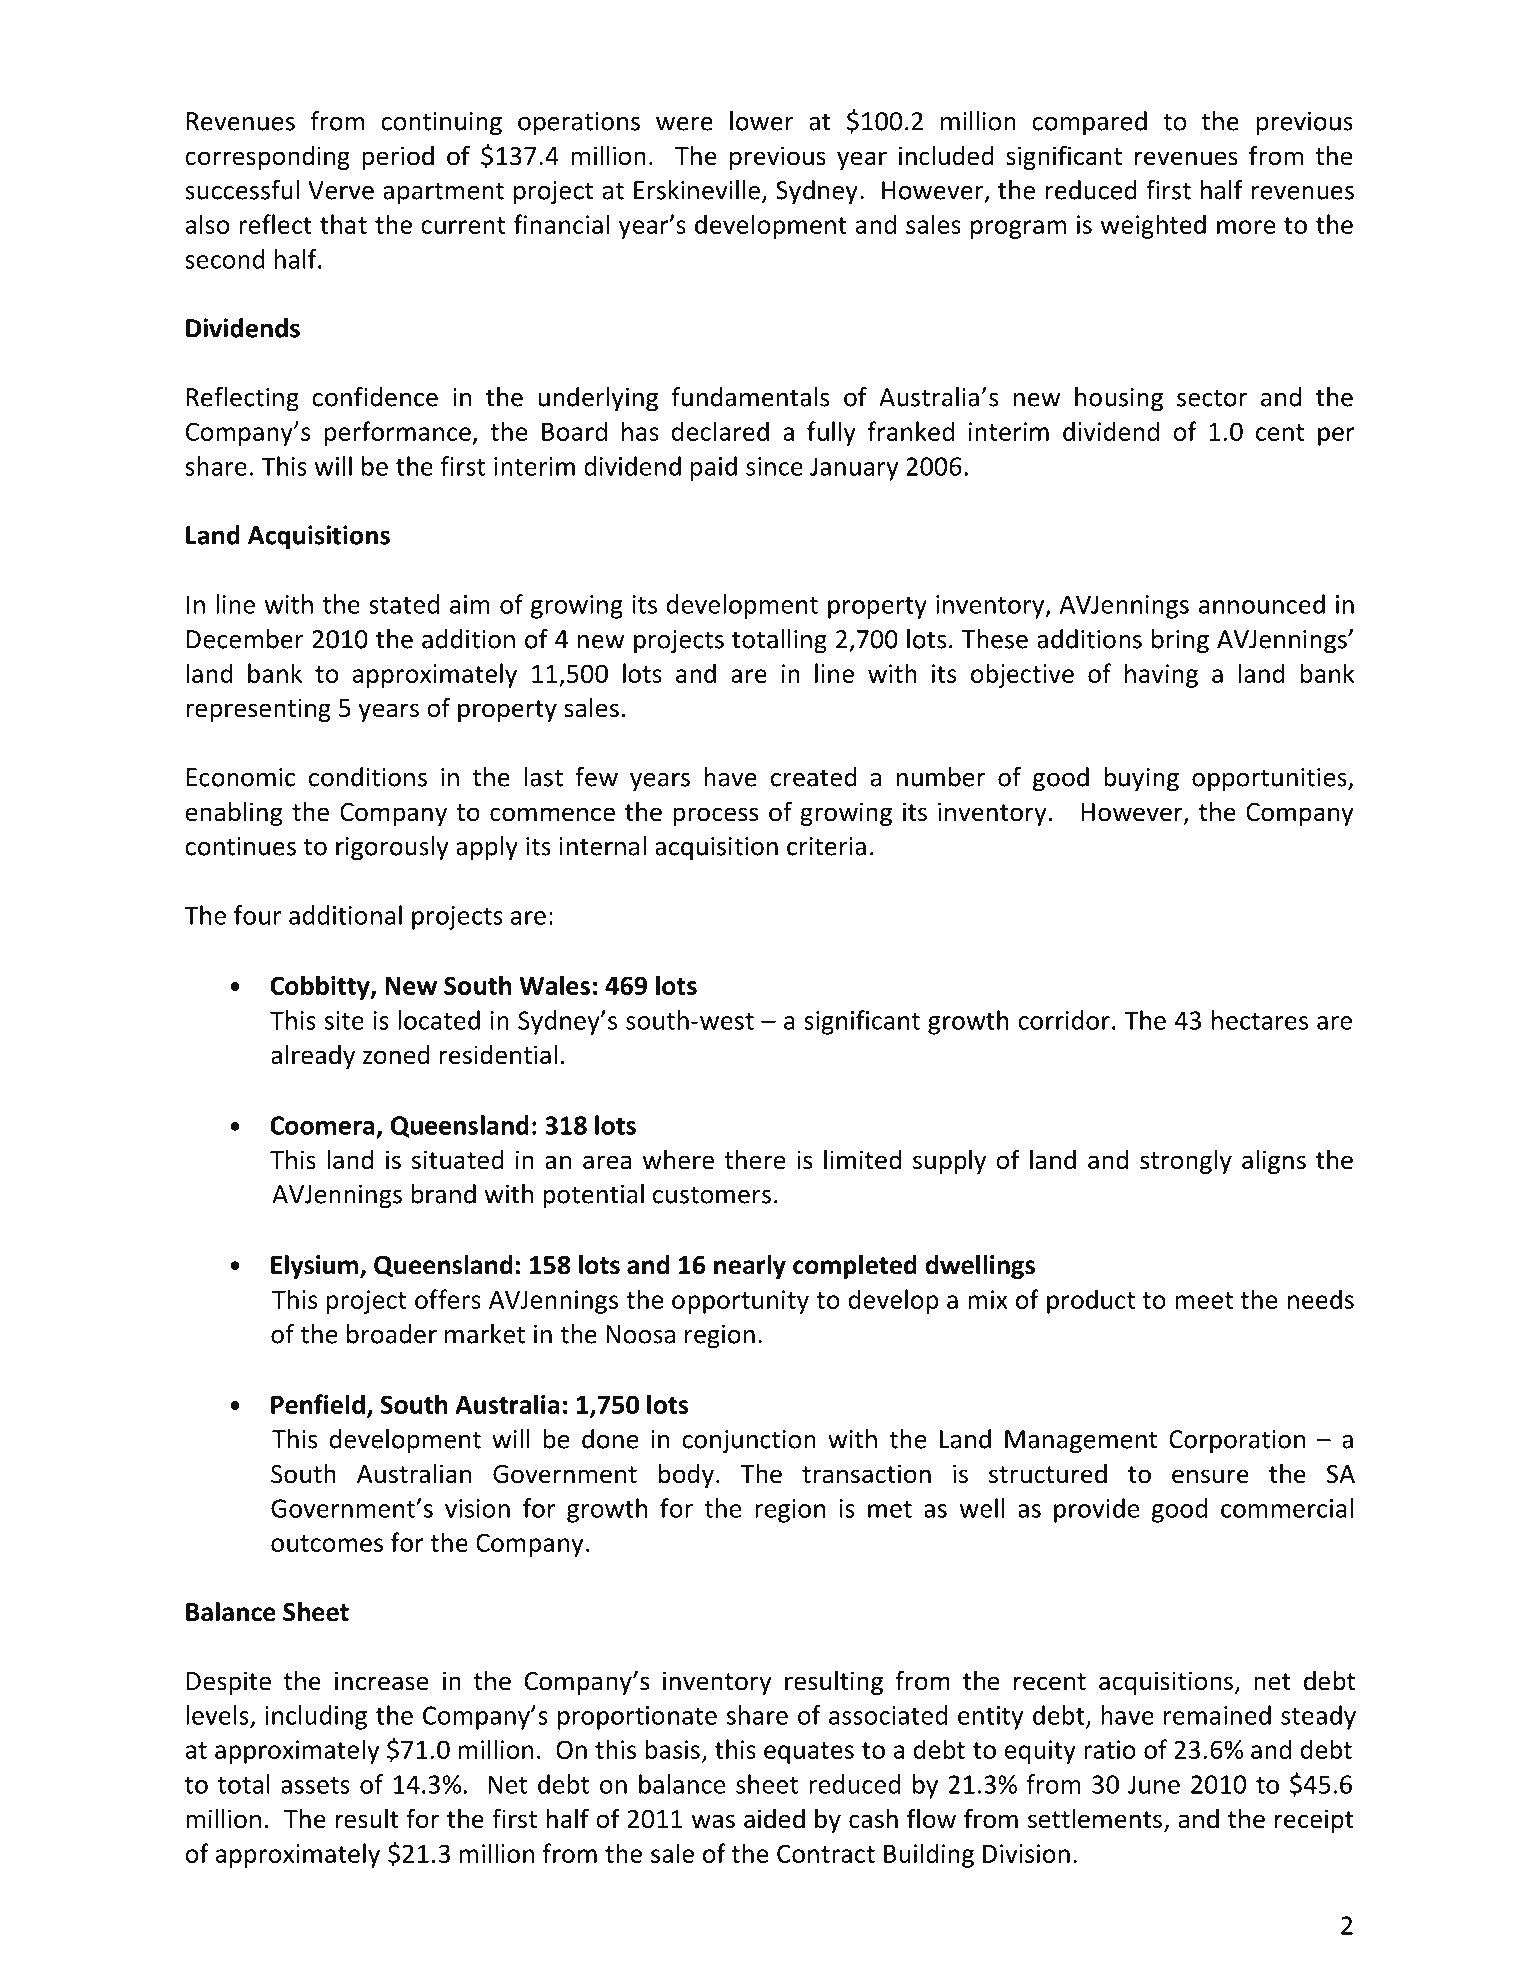 This screenshot has width=1535, height=1986. Describe the element at coordinates (341, 190) in the screenshot. I see `Verve` at that location.
